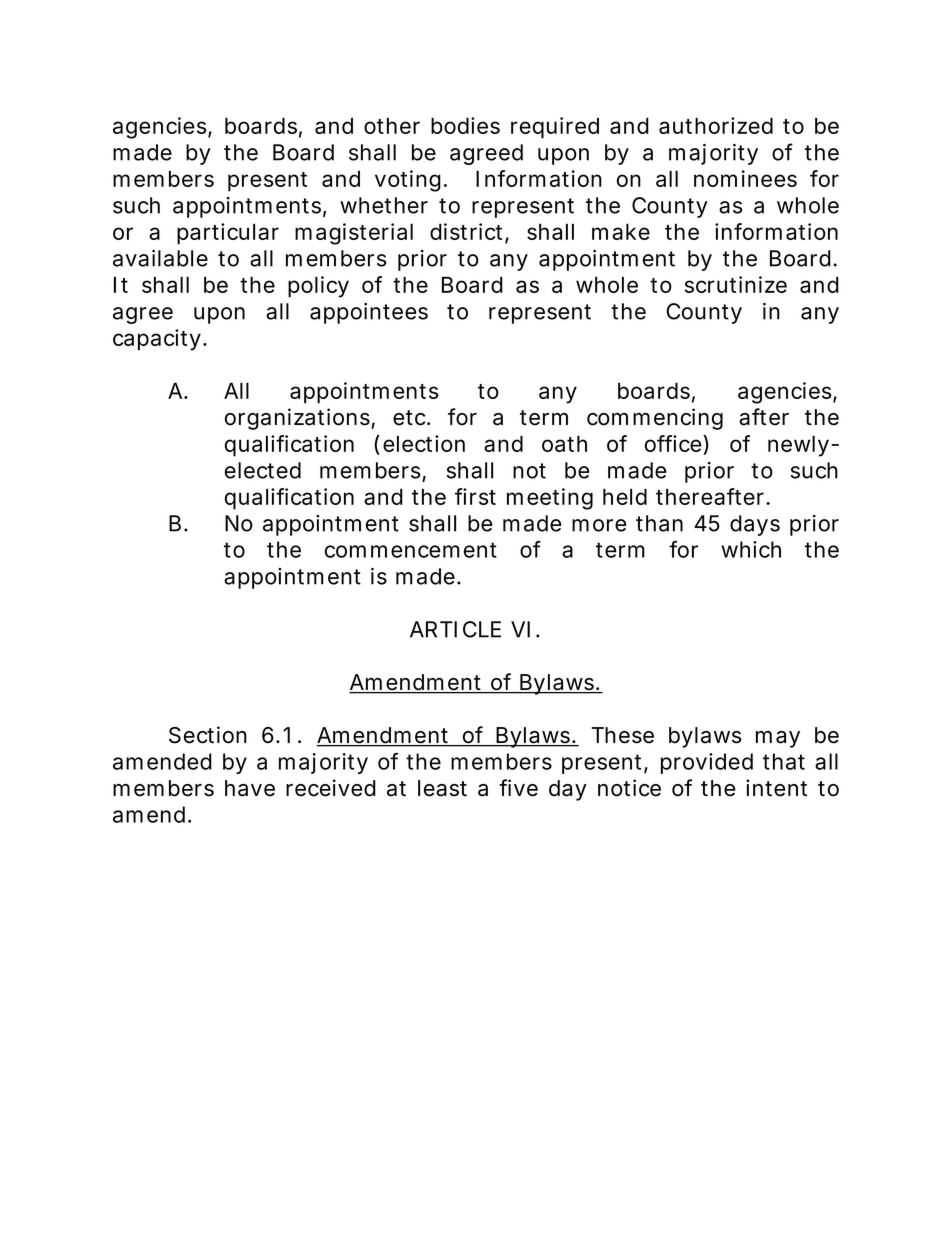 Image resolution: width=952 pixels, height=1233 pixels. I want to click on least, so click(442, 788).
